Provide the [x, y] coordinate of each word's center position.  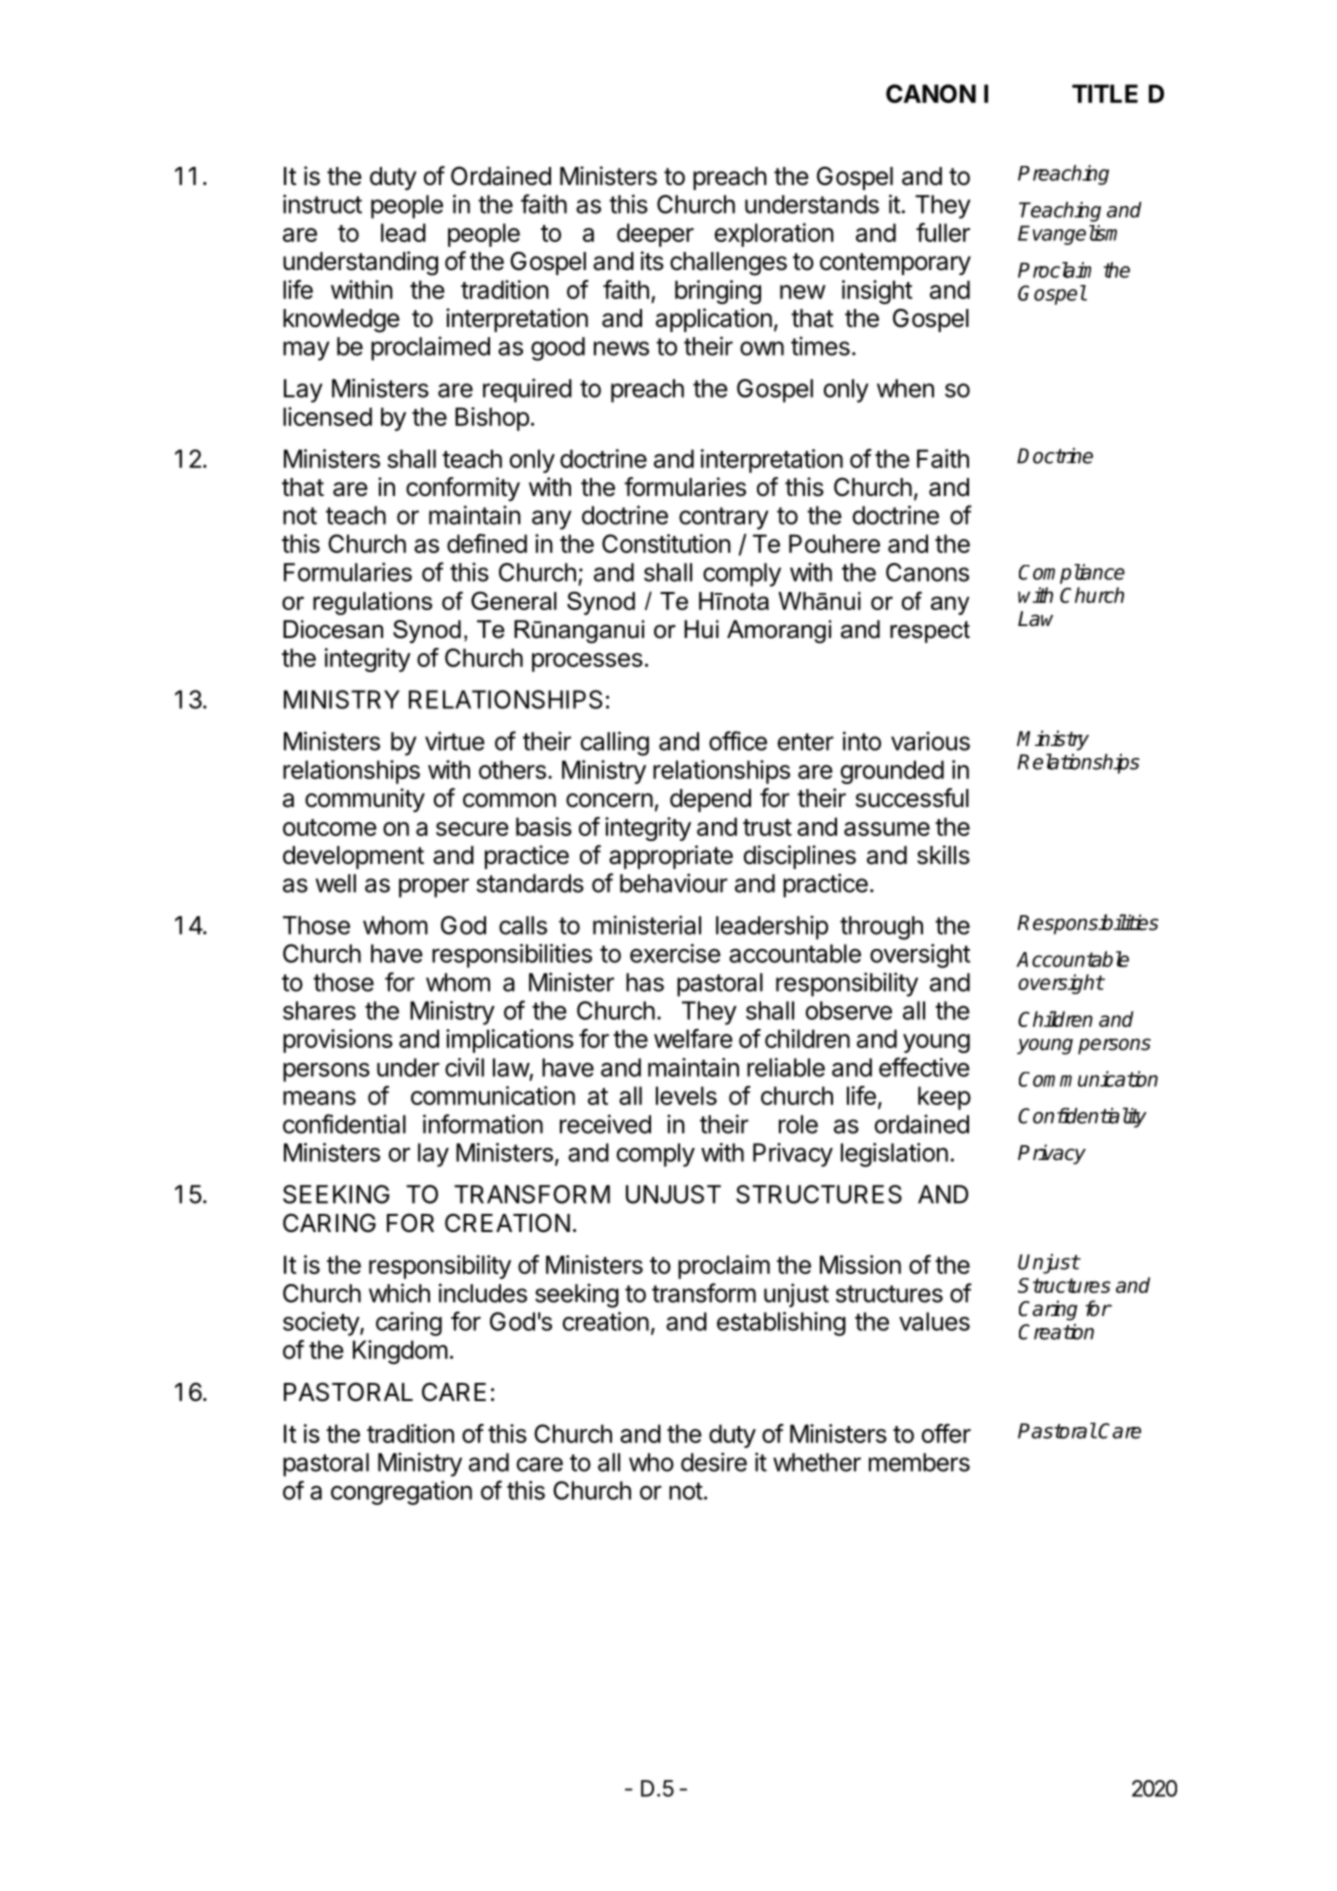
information [483, 1124]
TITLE [1105, 93]
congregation [401, 1493]
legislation [894, 1155]
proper [434, 888]
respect [930, 632]
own [762, 348]
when [905, 388]
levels [686, 1095]
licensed [327, 416]
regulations [372, 603]
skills [943, 855]
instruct [322, 204]
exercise [675, 953]
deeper [655, 235]
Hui [701, 629]
